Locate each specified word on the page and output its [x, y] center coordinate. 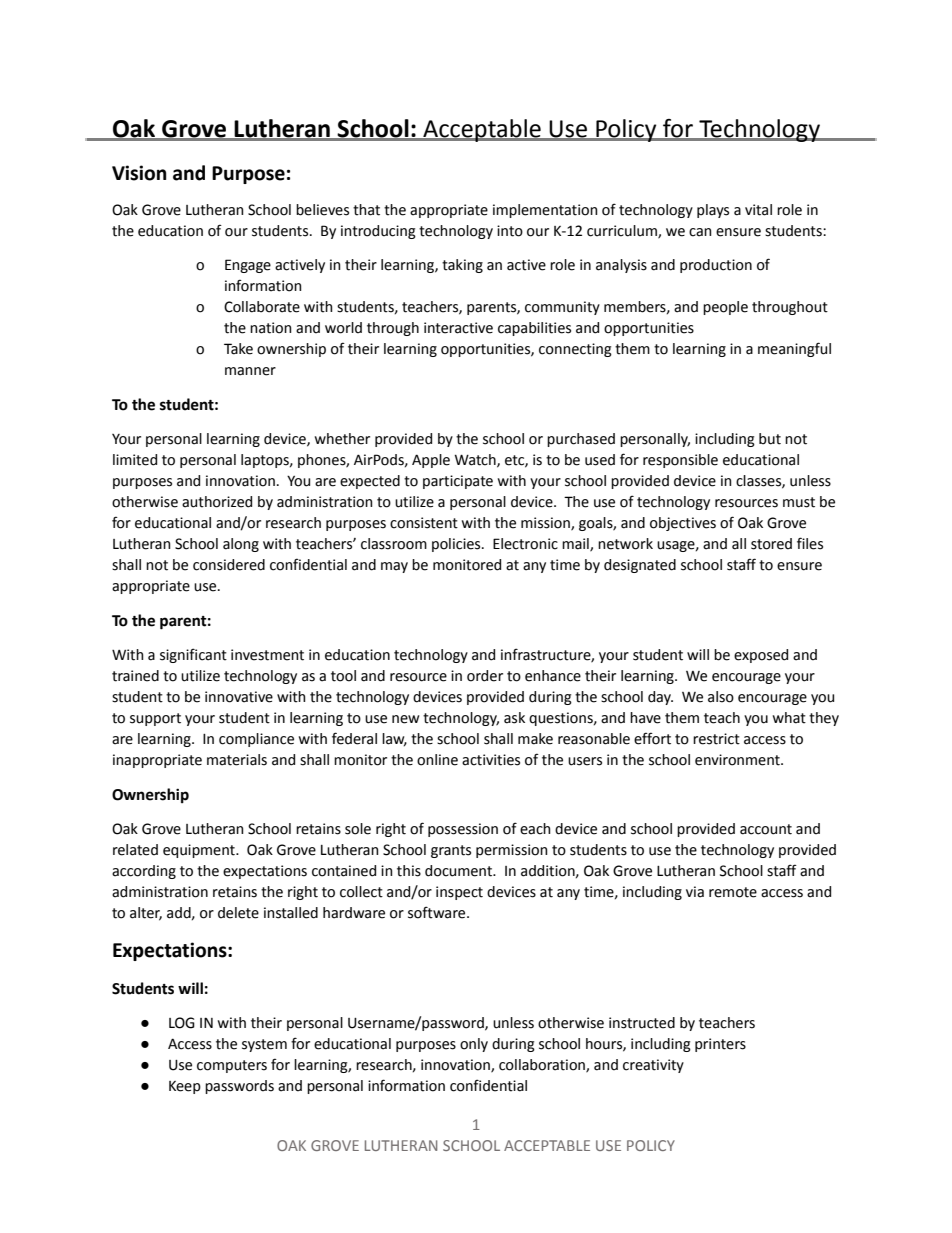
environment [738, 760]
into [510, 231]
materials [237, 760]
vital [758, 210]
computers [232, 1066]
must [799, 502]
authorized [217, 502]
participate [458, 482]
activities [491, 760]
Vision [139, 173]
